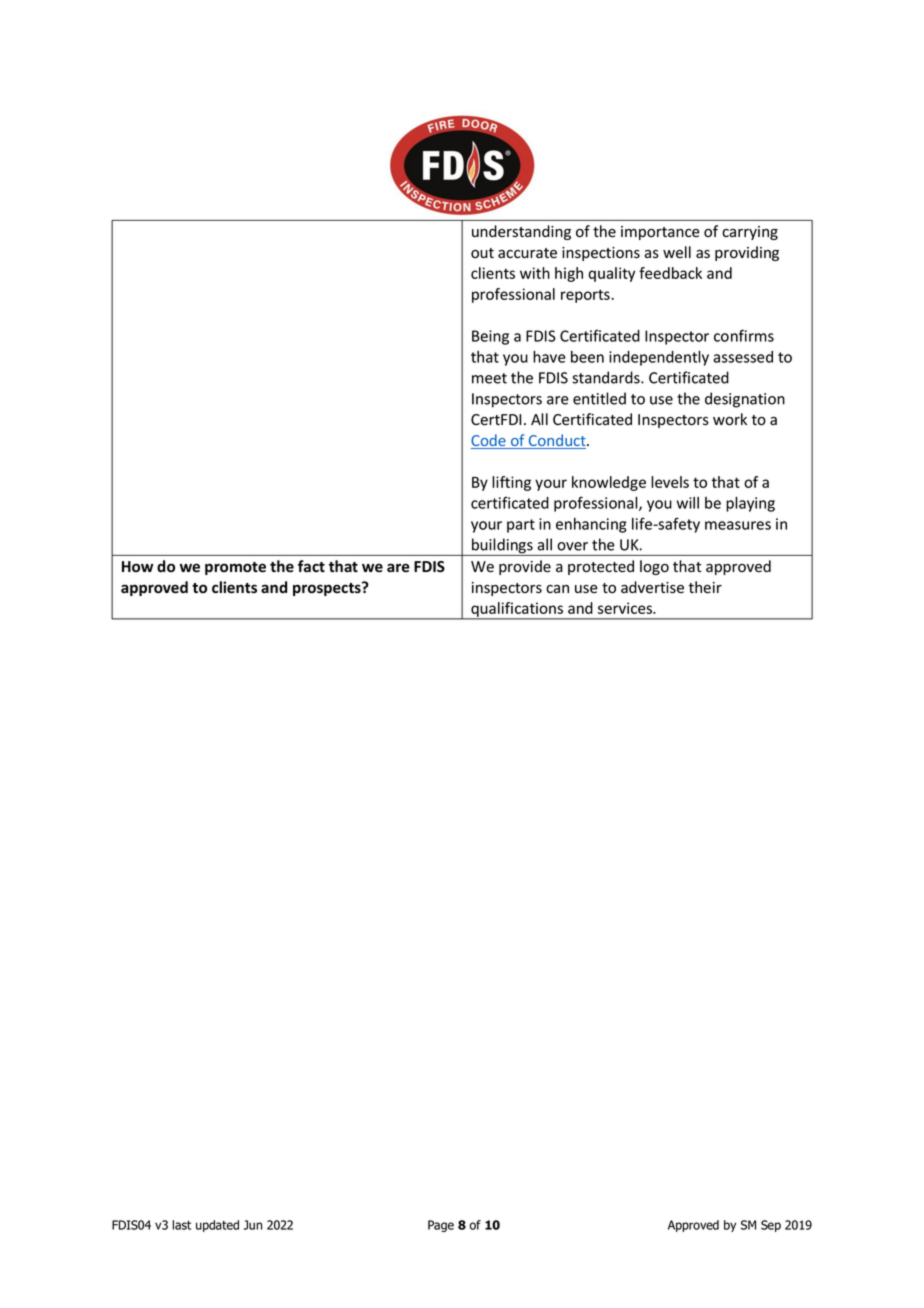  Describe the element at coordinates (527, 253) in the image. I see `accurate` at that location.
